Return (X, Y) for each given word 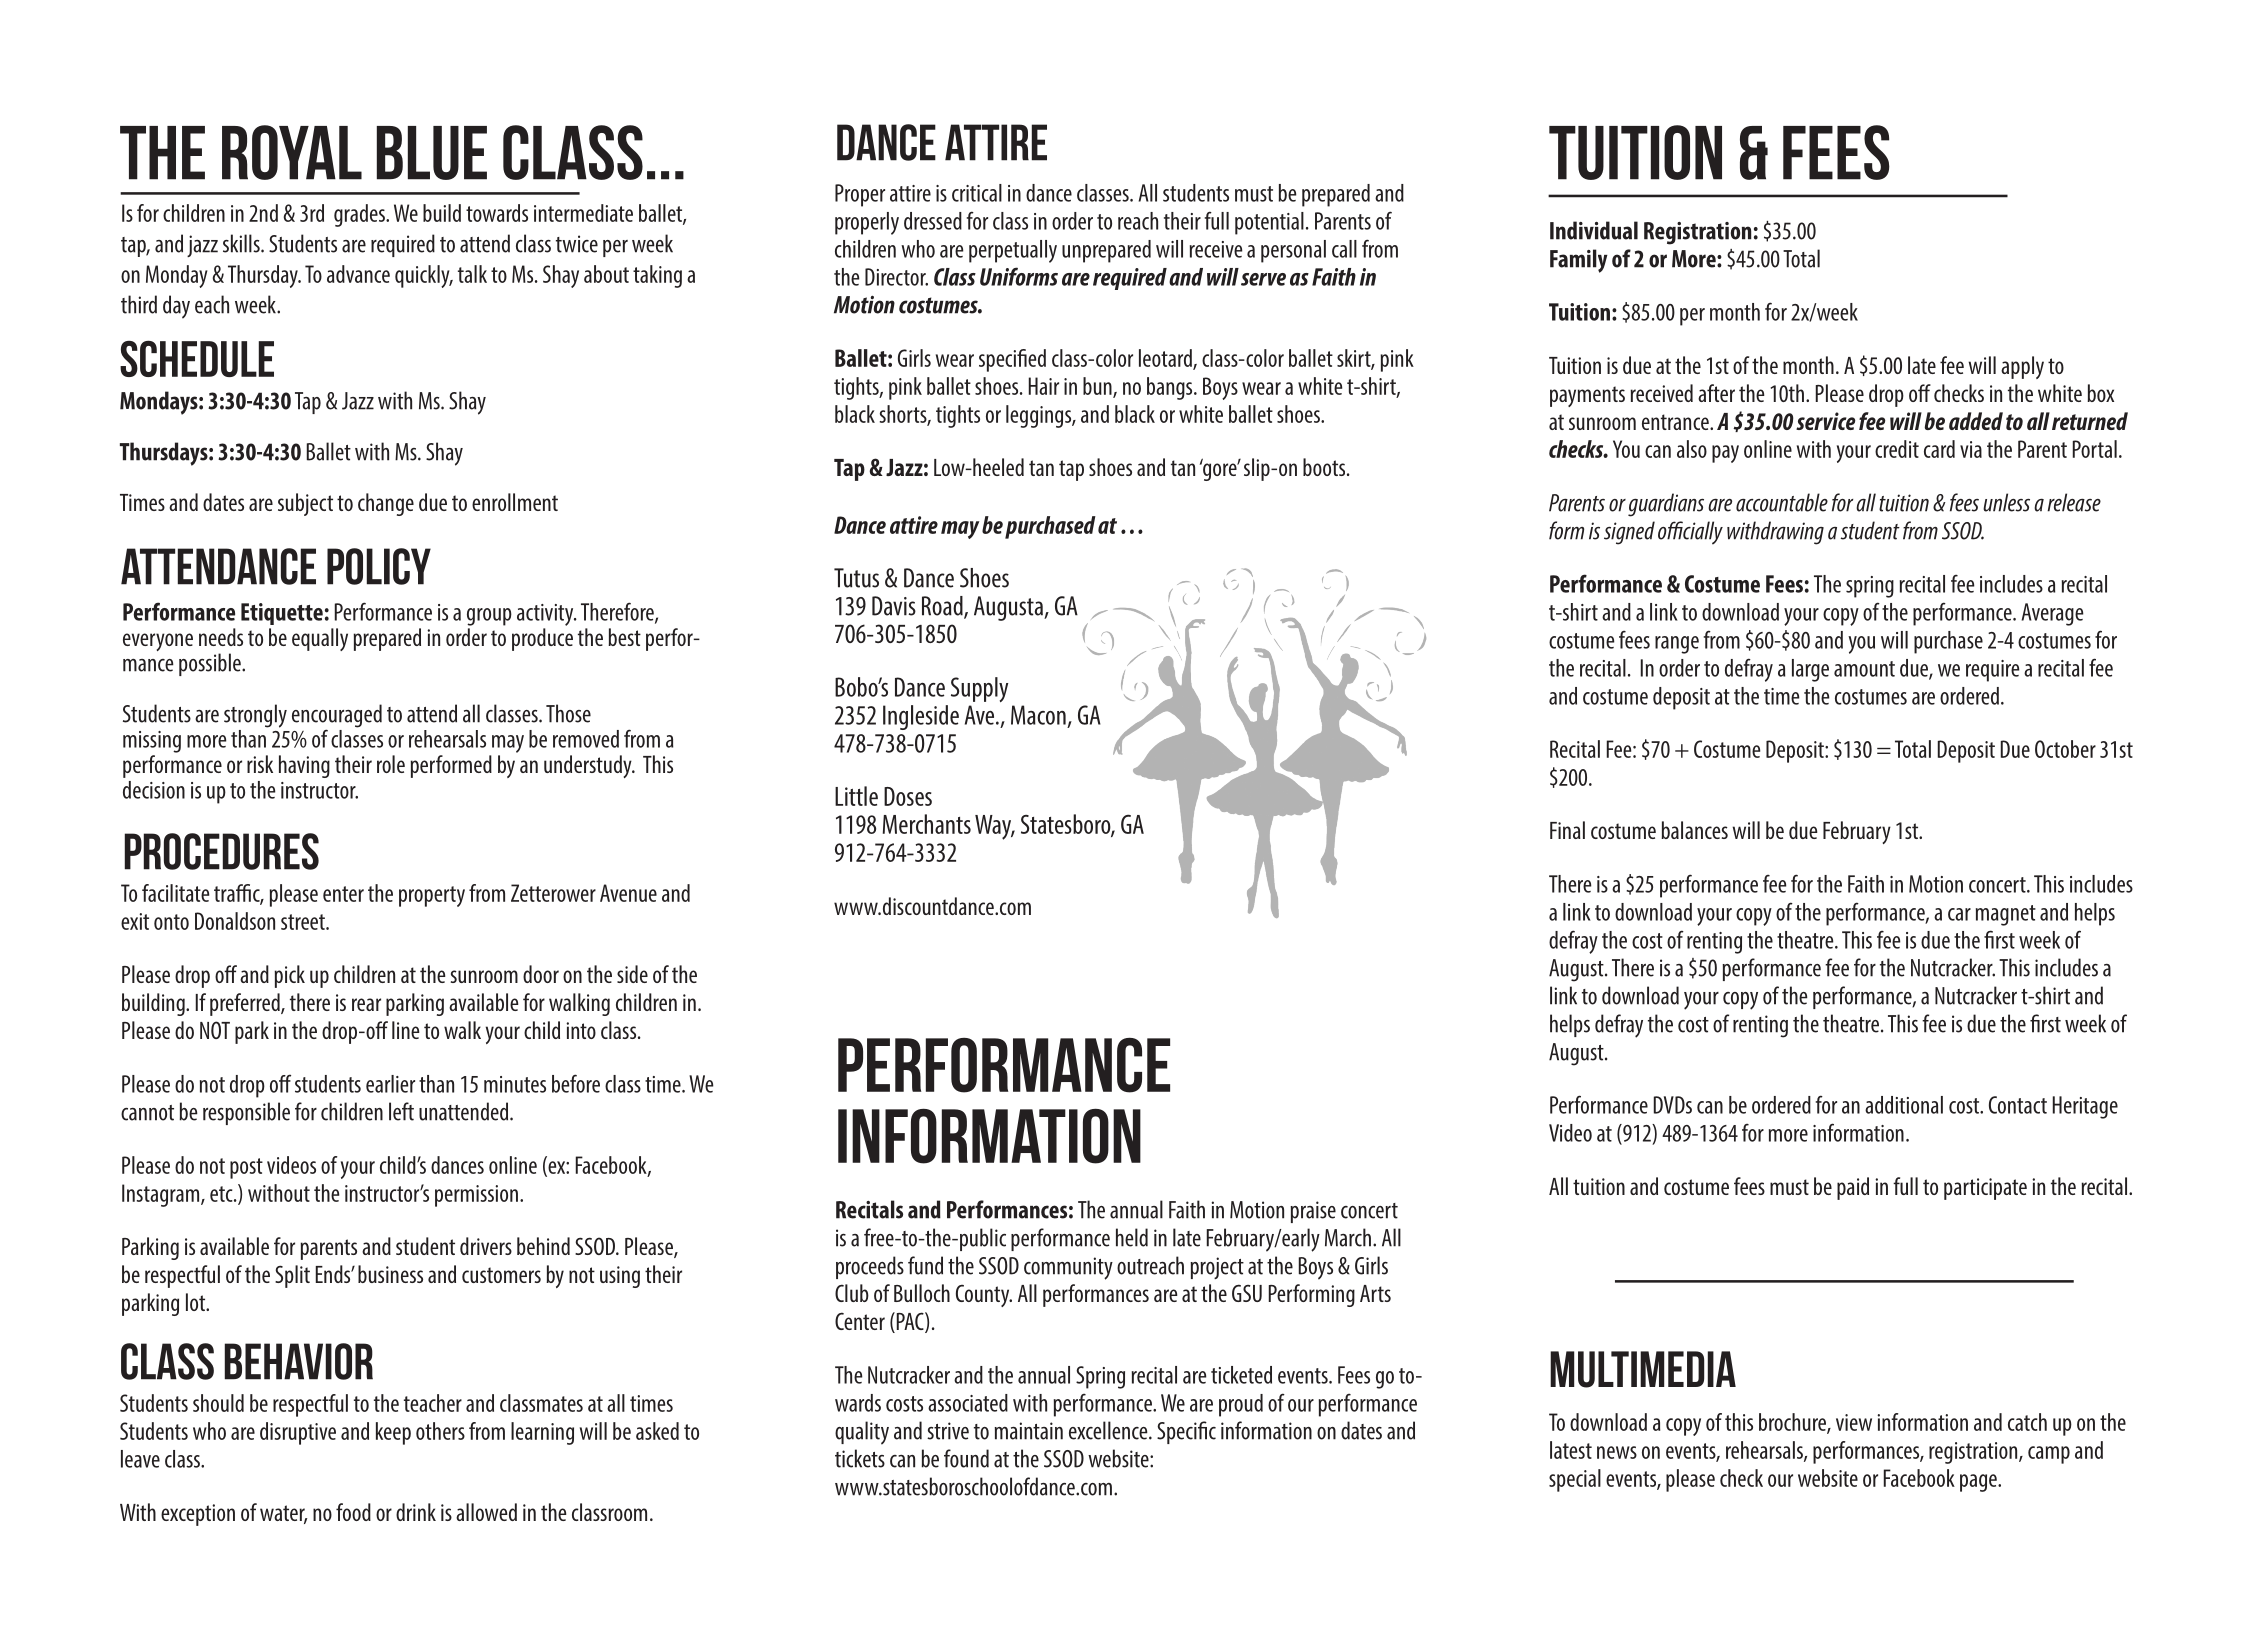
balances (1694, 830)
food (353, 1512)
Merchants (927, 824)
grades (360, 215)
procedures (222, 851)
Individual (1594, 230)
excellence (1109, 1430)
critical (977, 193)
